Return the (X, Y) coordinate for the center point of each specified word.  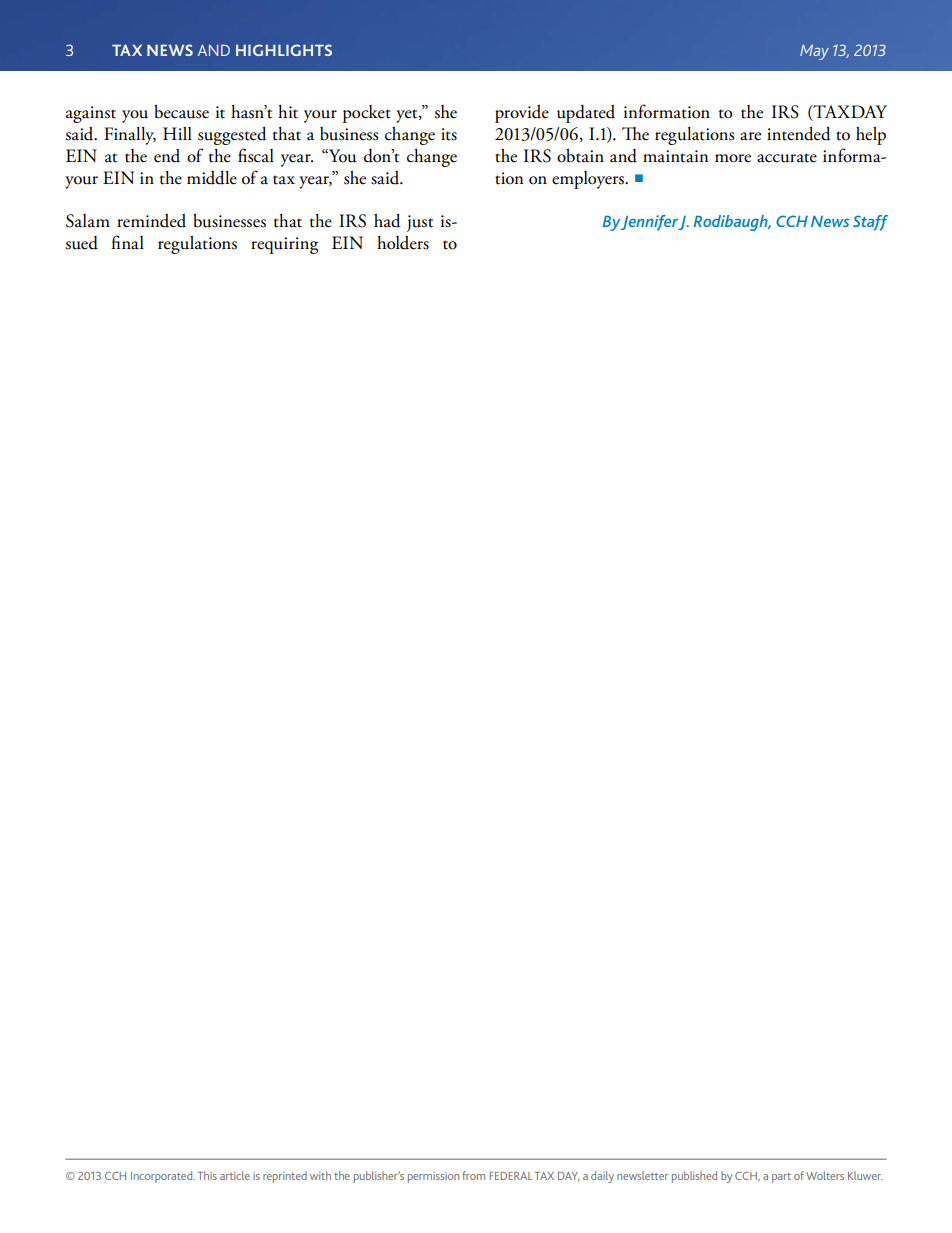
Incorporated (163, 1177)
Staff (870, 223)
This (207, 1175)
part (781, 1178)
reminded (151, 221)
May (814, 52)
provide (522, 114)
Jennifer (651, 223)
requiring (284, 245)
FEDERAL (511, 1176)
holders (403, 243)
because (181, 112)
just (420, 223)
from (473, 1175)
